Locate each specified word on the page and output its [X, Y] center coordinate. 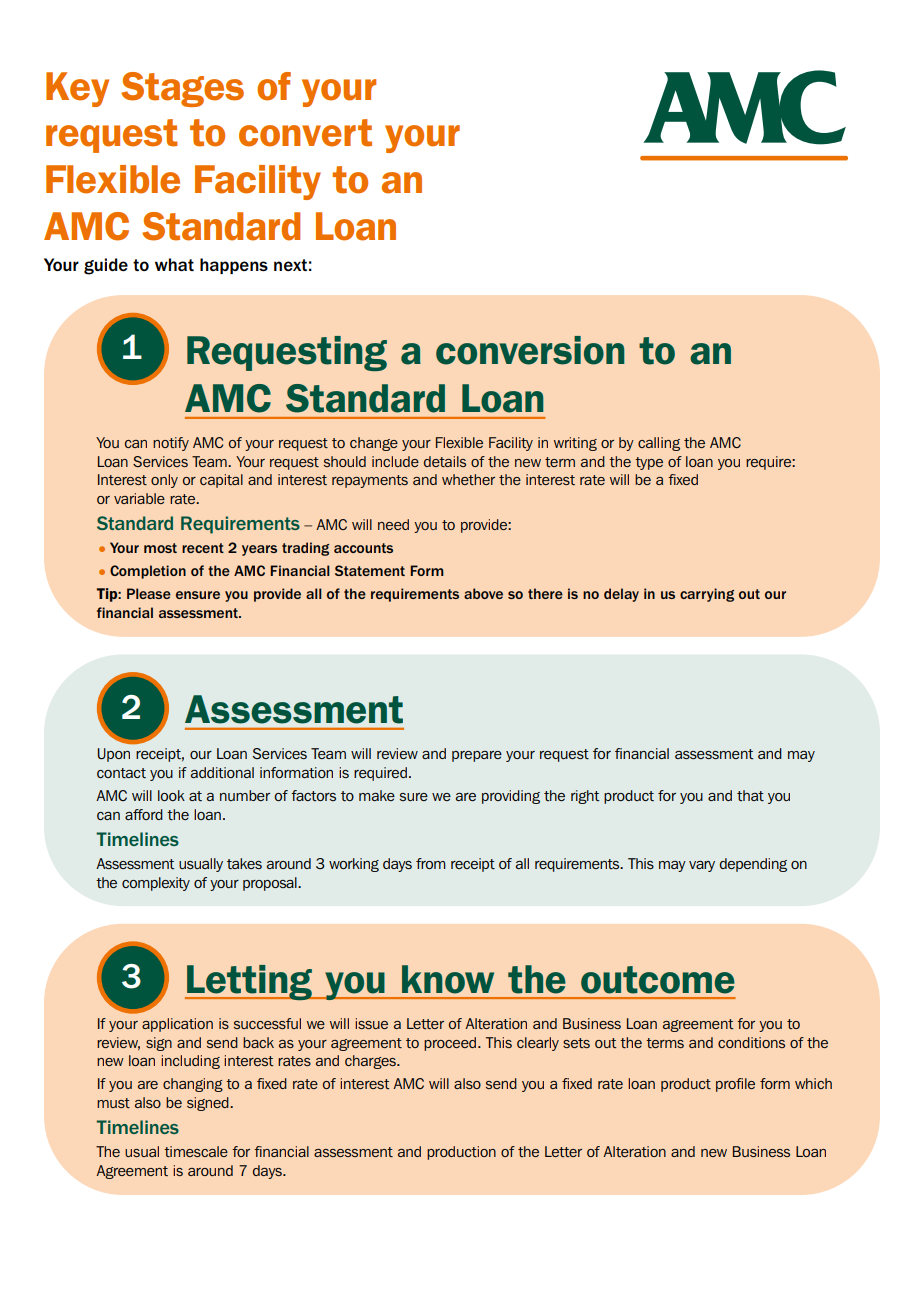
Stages [182, 89]
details [445, 461]
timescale [196, 1151]
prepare [477, 756]
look [171, 795]
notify [171, 444]
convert [305, 133]
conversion [530, 350]
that [750, 795]
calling [659, 444]
